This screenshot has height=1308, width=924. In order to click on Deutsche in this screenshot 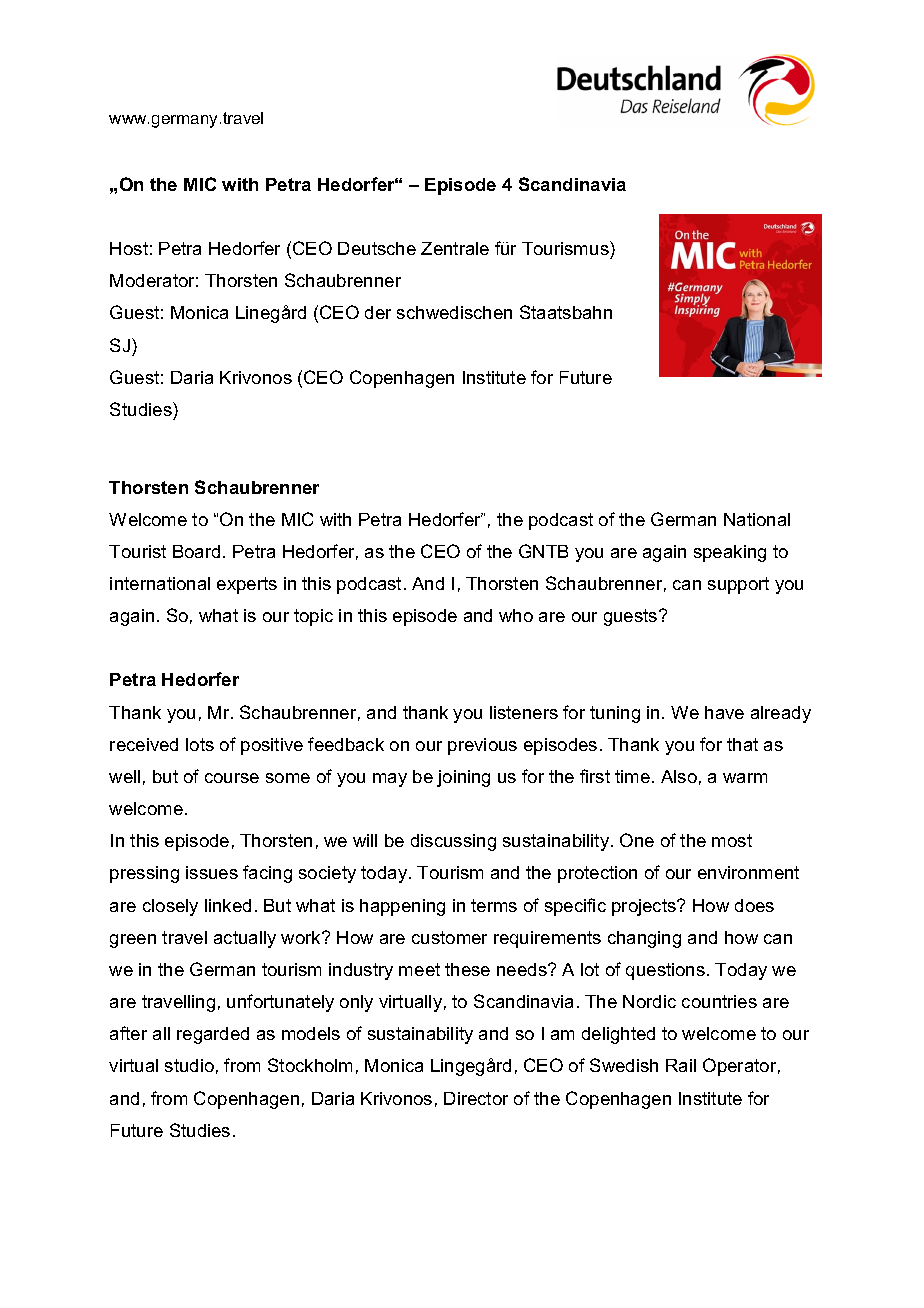, I will do `click(377, 248)`.
